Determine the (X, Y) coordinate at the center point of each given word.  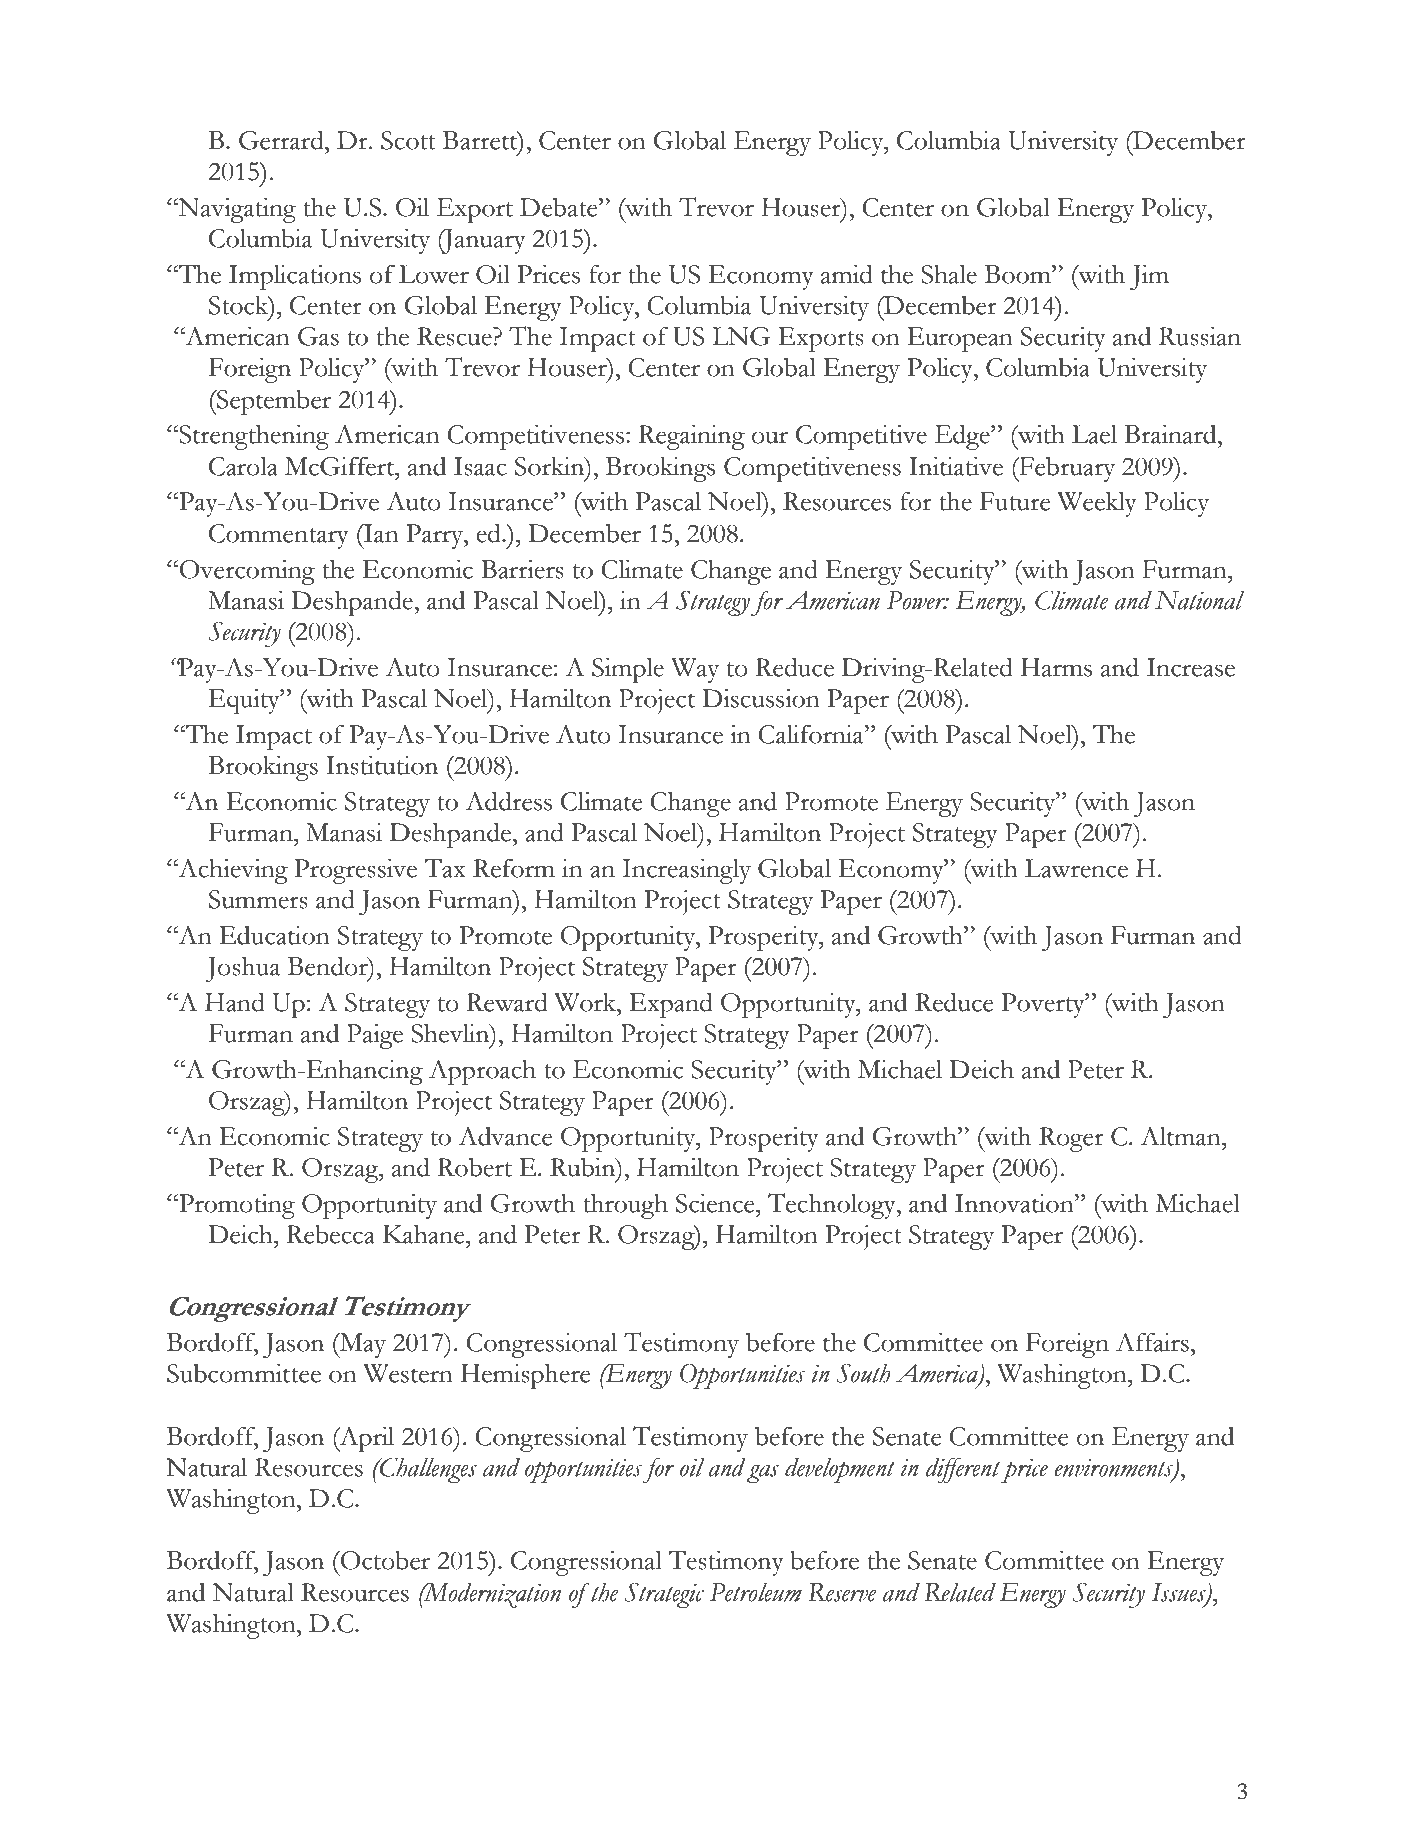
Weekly (1097, 504)
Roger (1071, 1139)
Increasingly (687, 871)
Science (716, 1203)
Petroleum (756, 1592)
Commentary (279, 536)
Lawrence (1076, 868)
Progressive (356, 871)
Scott (408, 140)
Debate (560, 207)
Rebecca (330, 1234)
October (384, 1560)
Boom (1019, 274)
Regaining (691, 437)
